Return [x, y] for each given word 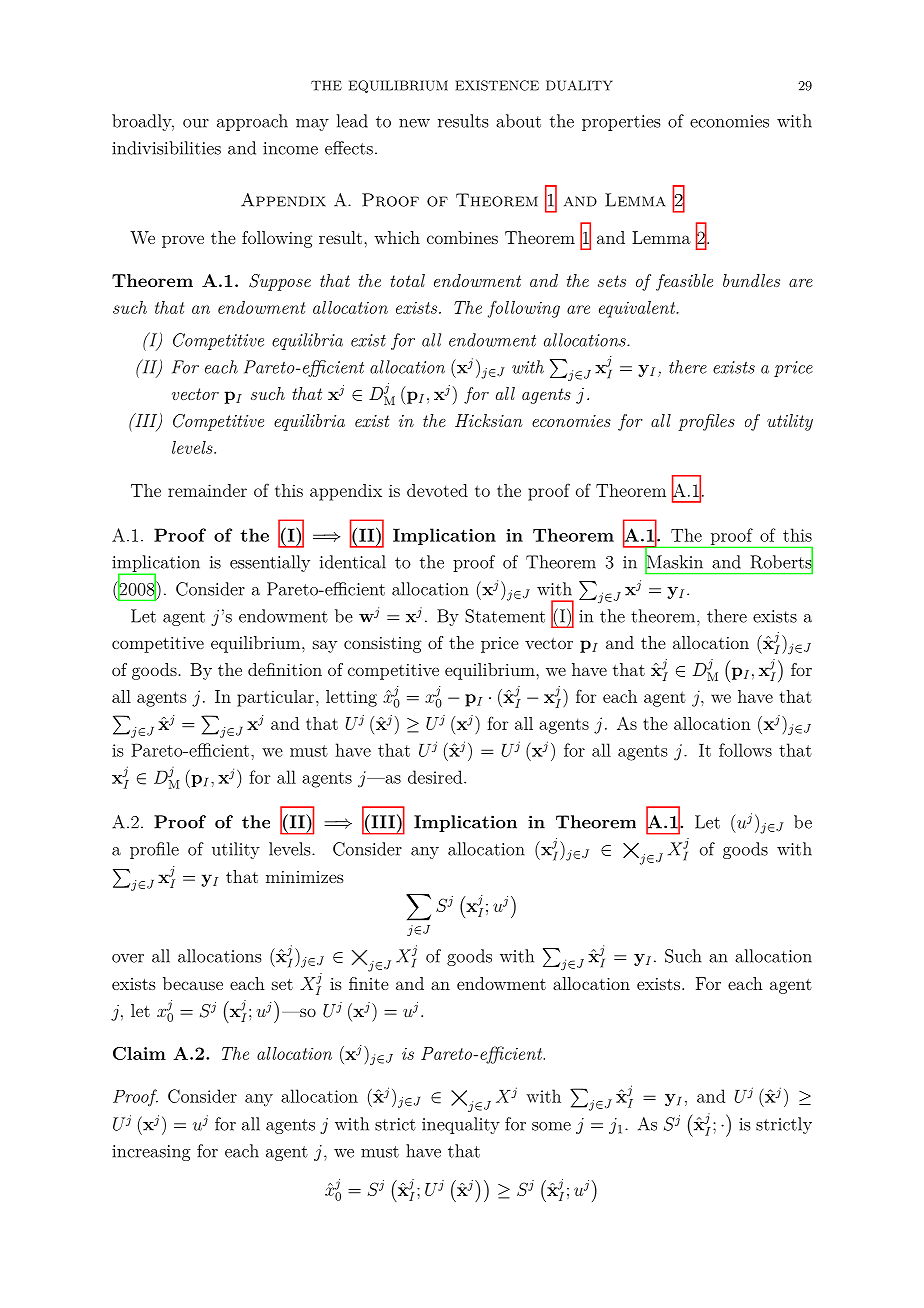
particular [277, 698]
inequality [461, 1125]
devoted [437, 490]
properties [621, 123]
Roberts [781, 562]
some [551, 1126]
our [196, 123]
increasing [151, 1153]
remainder [207, 490]
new [414, 123]
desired [436, 777]
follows [745, 750]
